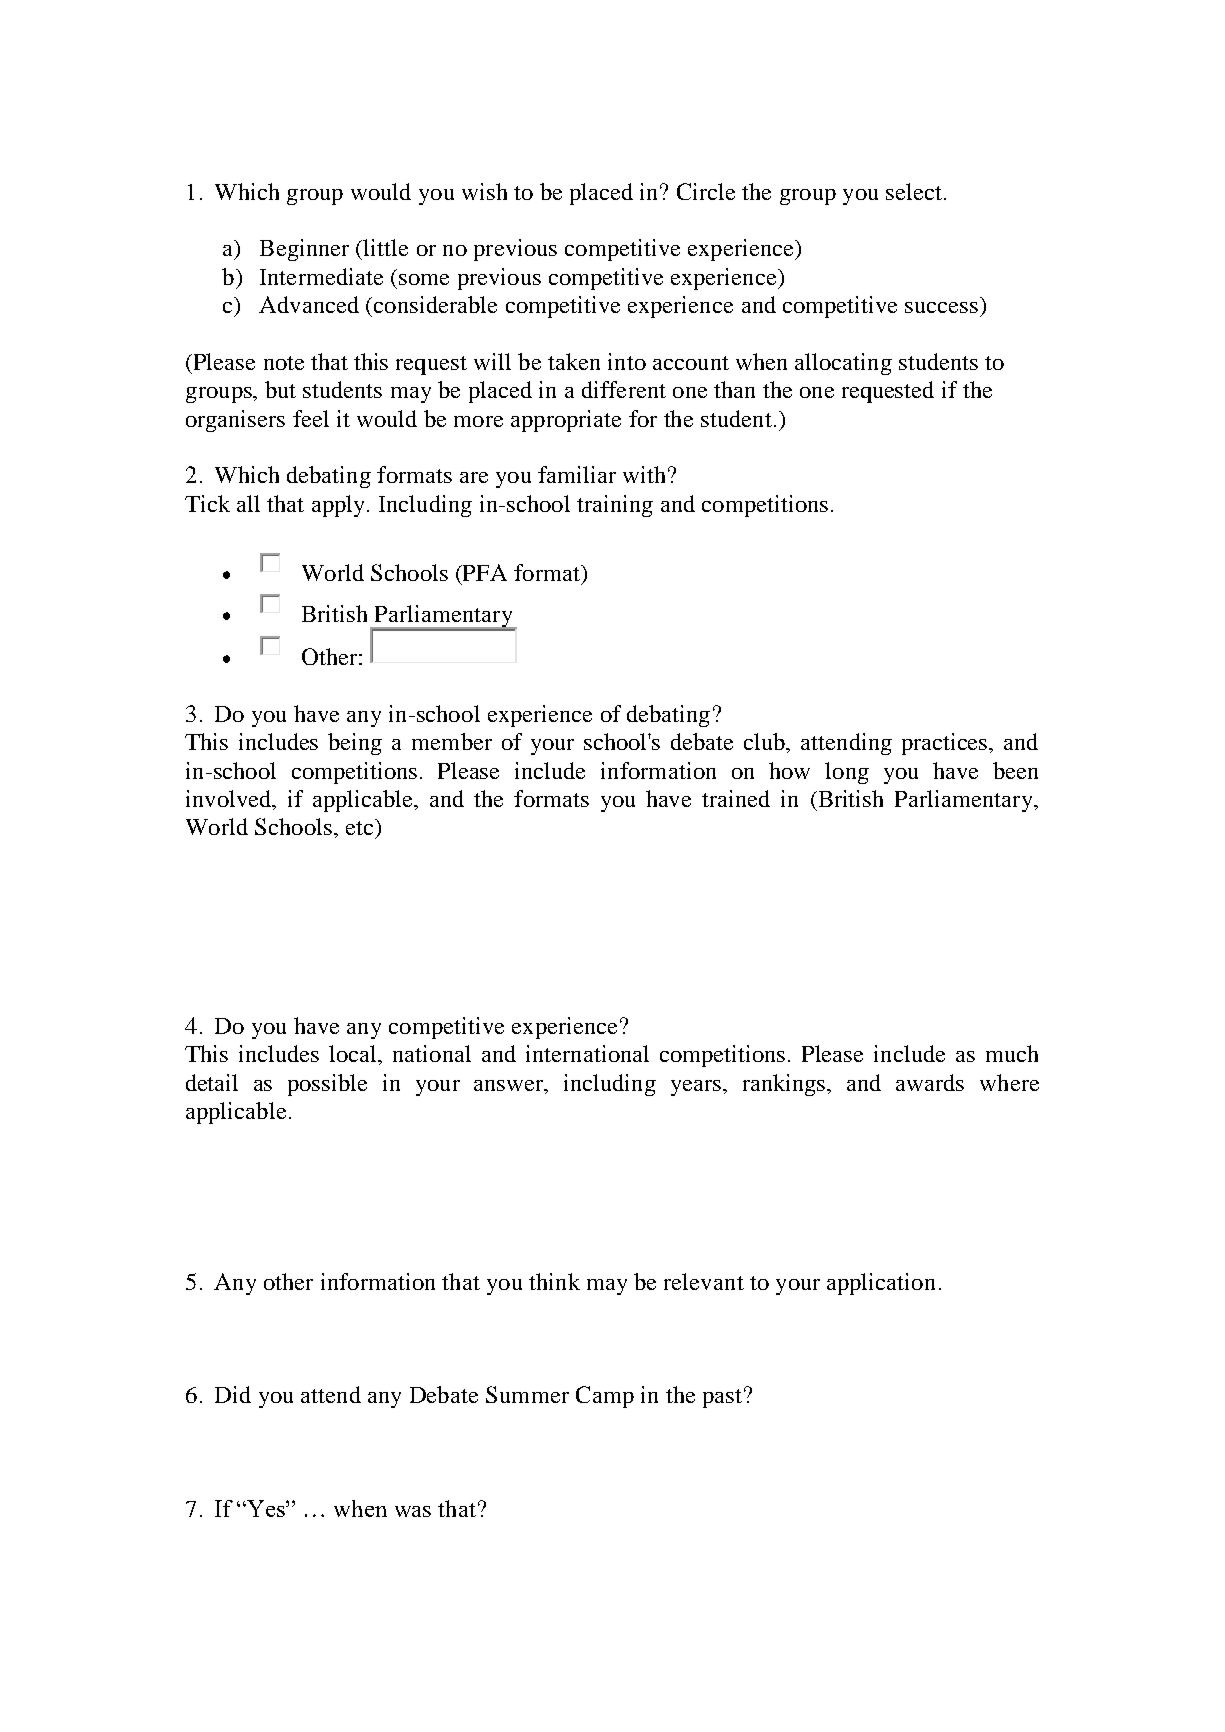  What do you see at coordinates (946, 744) in the screenshot?
I see `practices` at bounding box center [946, 744].
